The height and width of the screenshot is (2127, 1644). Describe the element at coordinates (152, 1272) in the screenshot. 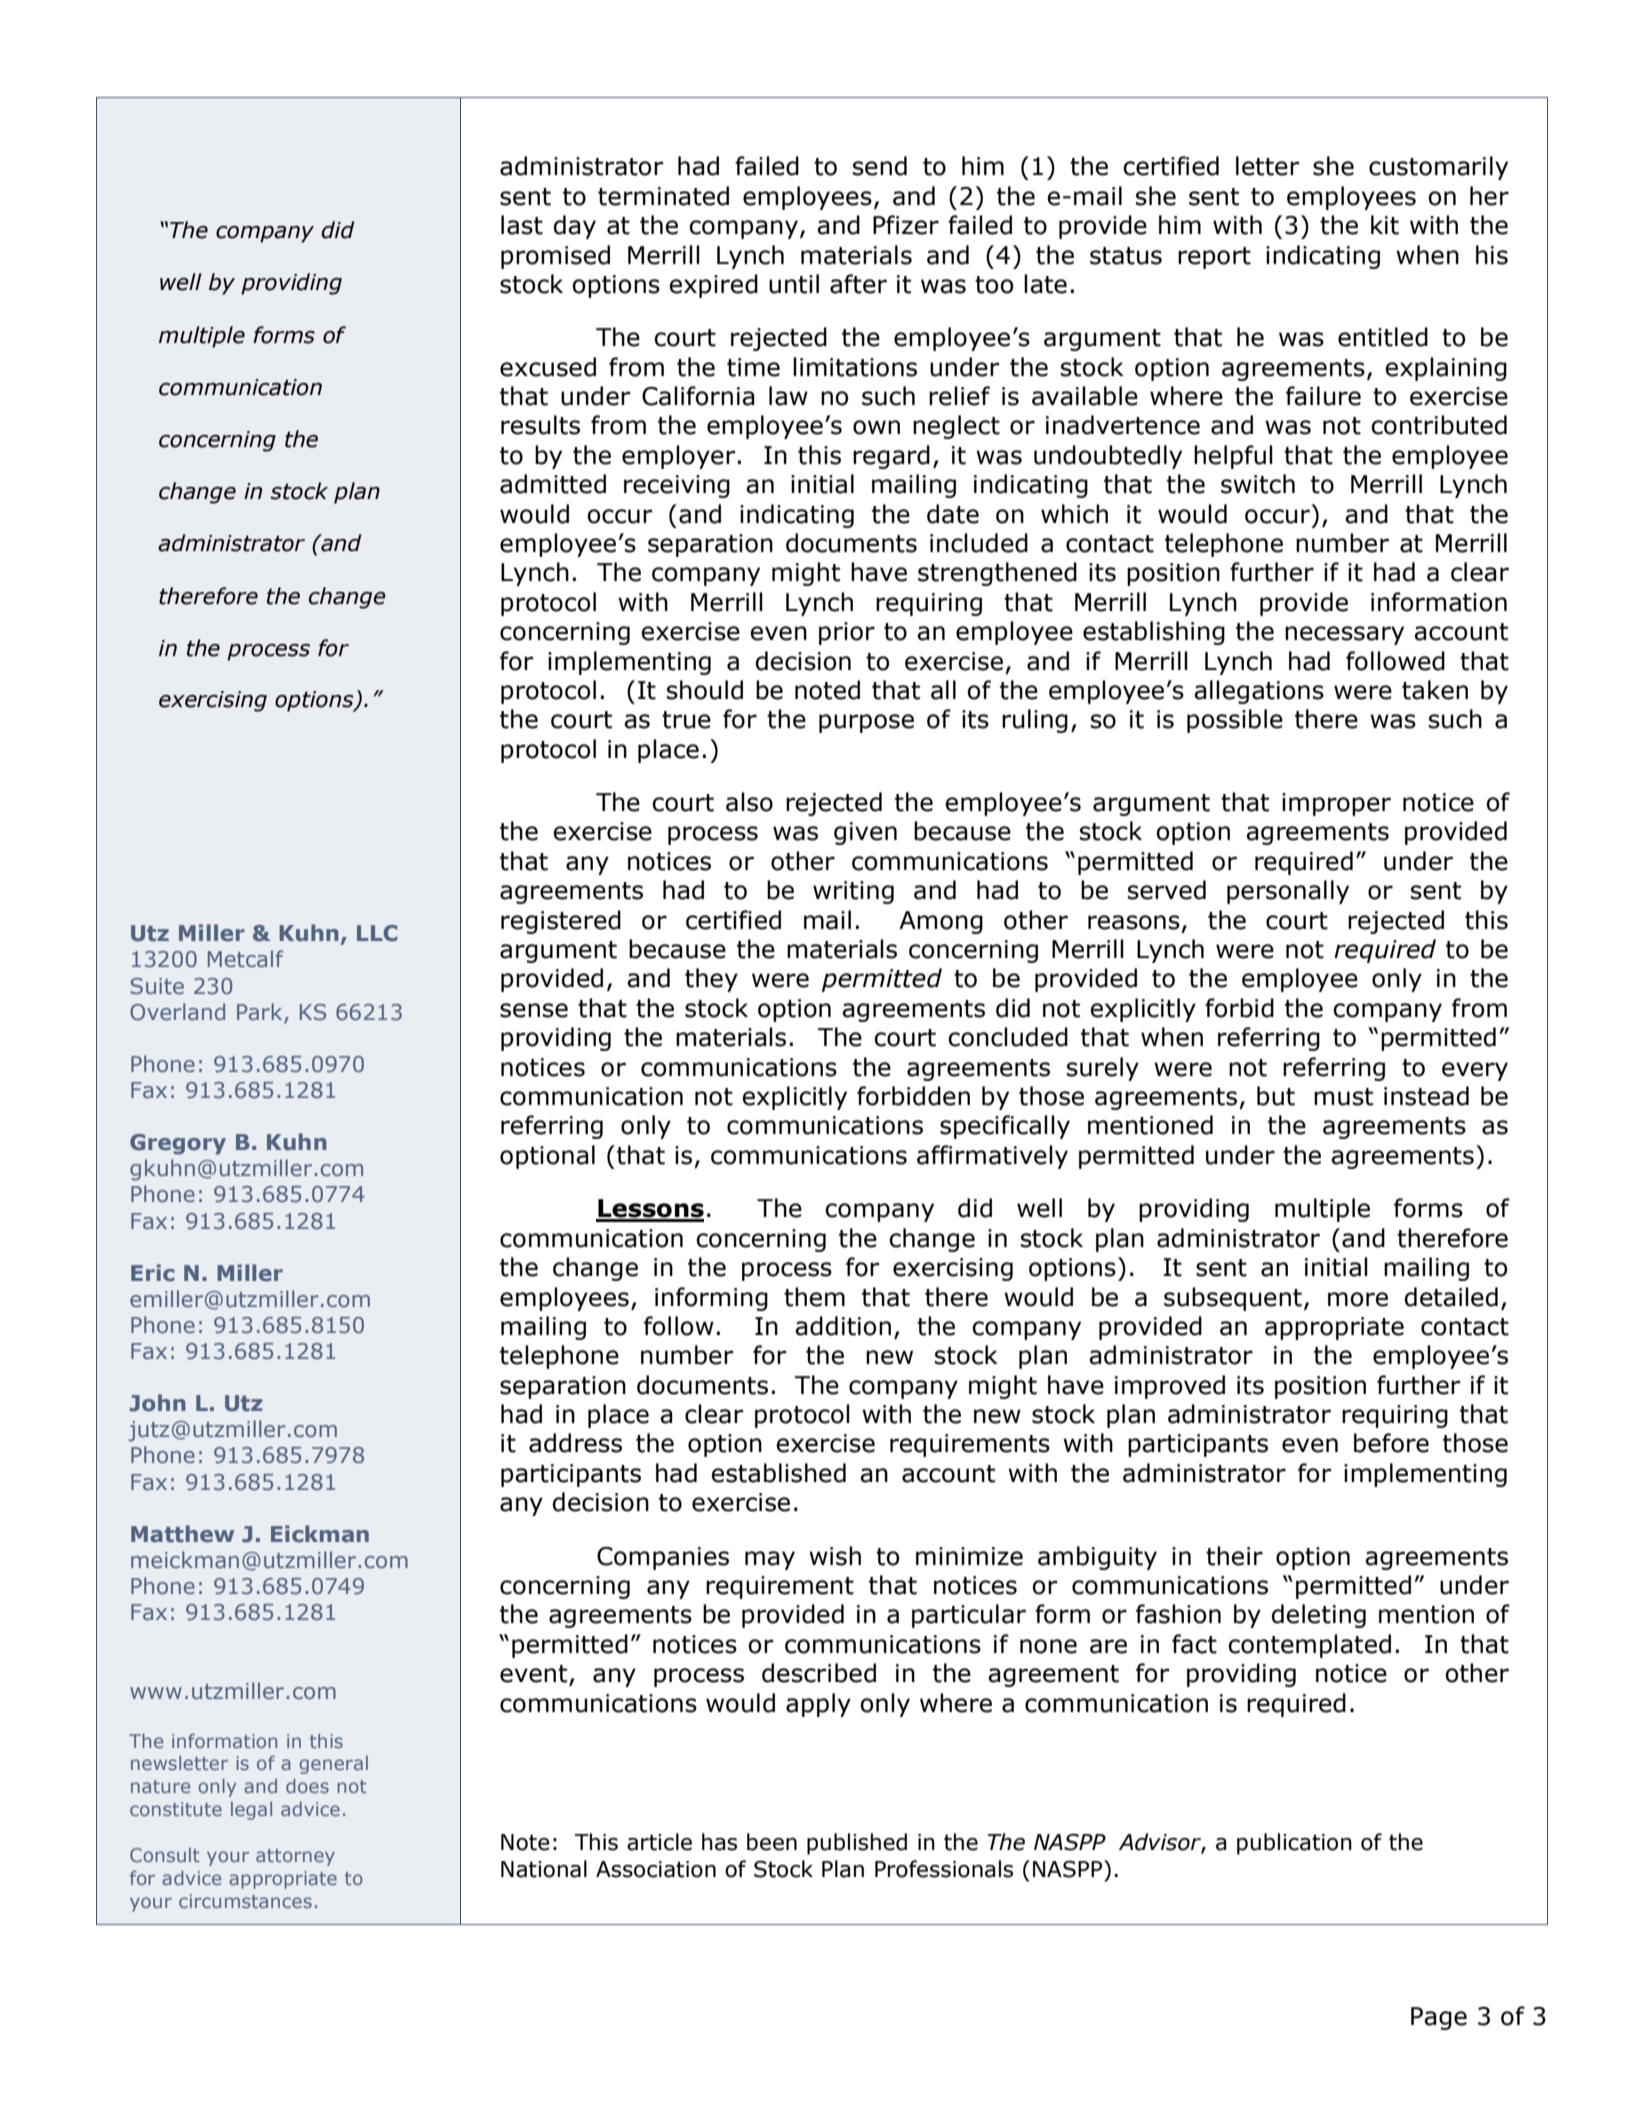

I see `Eric` at that location.
